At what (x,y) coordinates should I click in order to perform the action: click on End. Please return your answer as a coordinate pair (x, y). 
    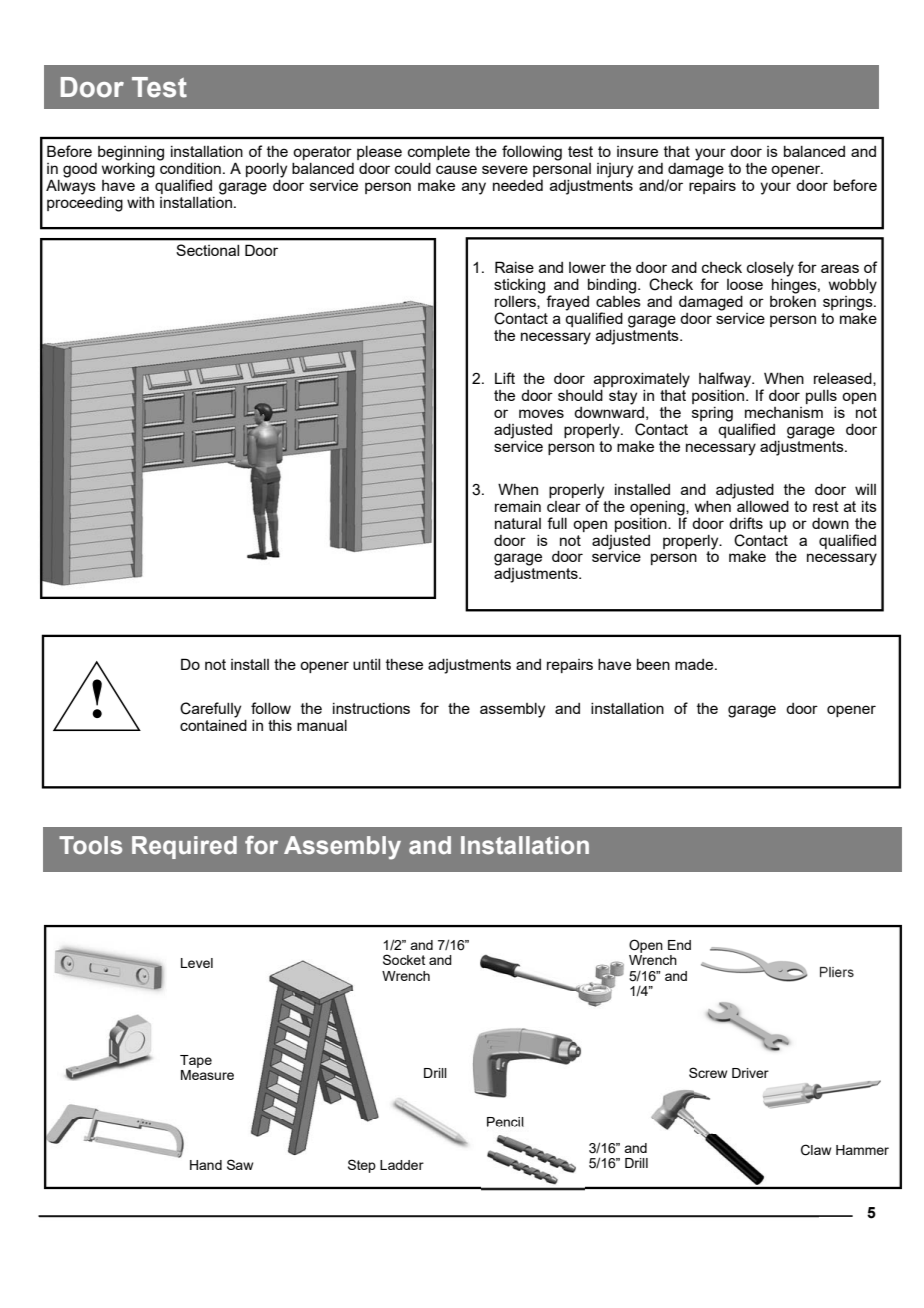
    Looking at the image, I should click on (679, 945).
